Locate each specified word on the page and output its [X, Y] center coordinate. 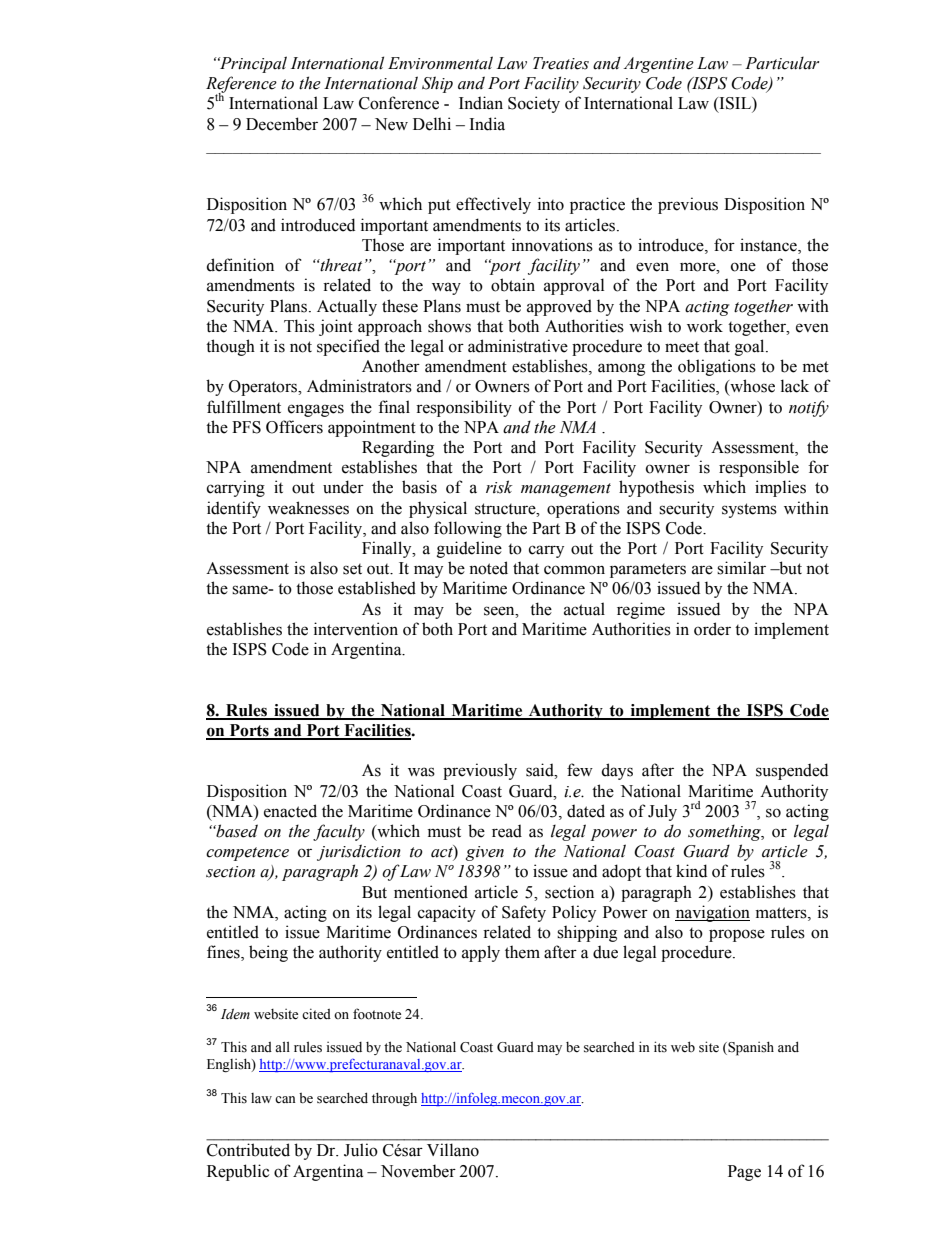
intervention [356, 629]
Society [534, 104]
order [712, 629]
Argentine [659, 65]
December [282, 124]
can [285, 1099]
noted [488, 568]
